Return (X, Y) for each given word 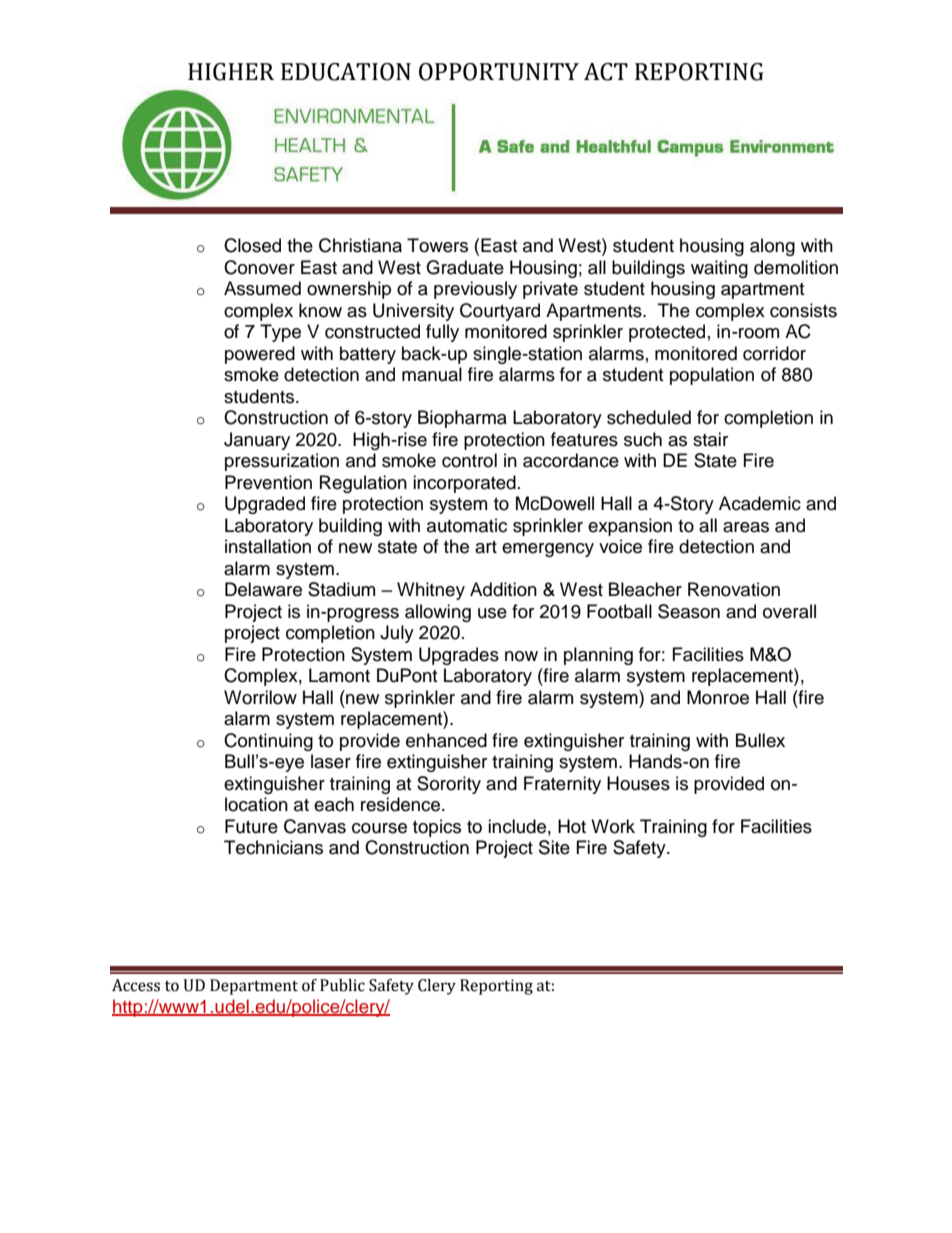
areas (746, 527)
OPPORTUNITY (499, 72)
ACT (606, 72)
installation (268, 546)
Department (254, 987)
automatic (467, 525)
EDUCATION (346, 72)
